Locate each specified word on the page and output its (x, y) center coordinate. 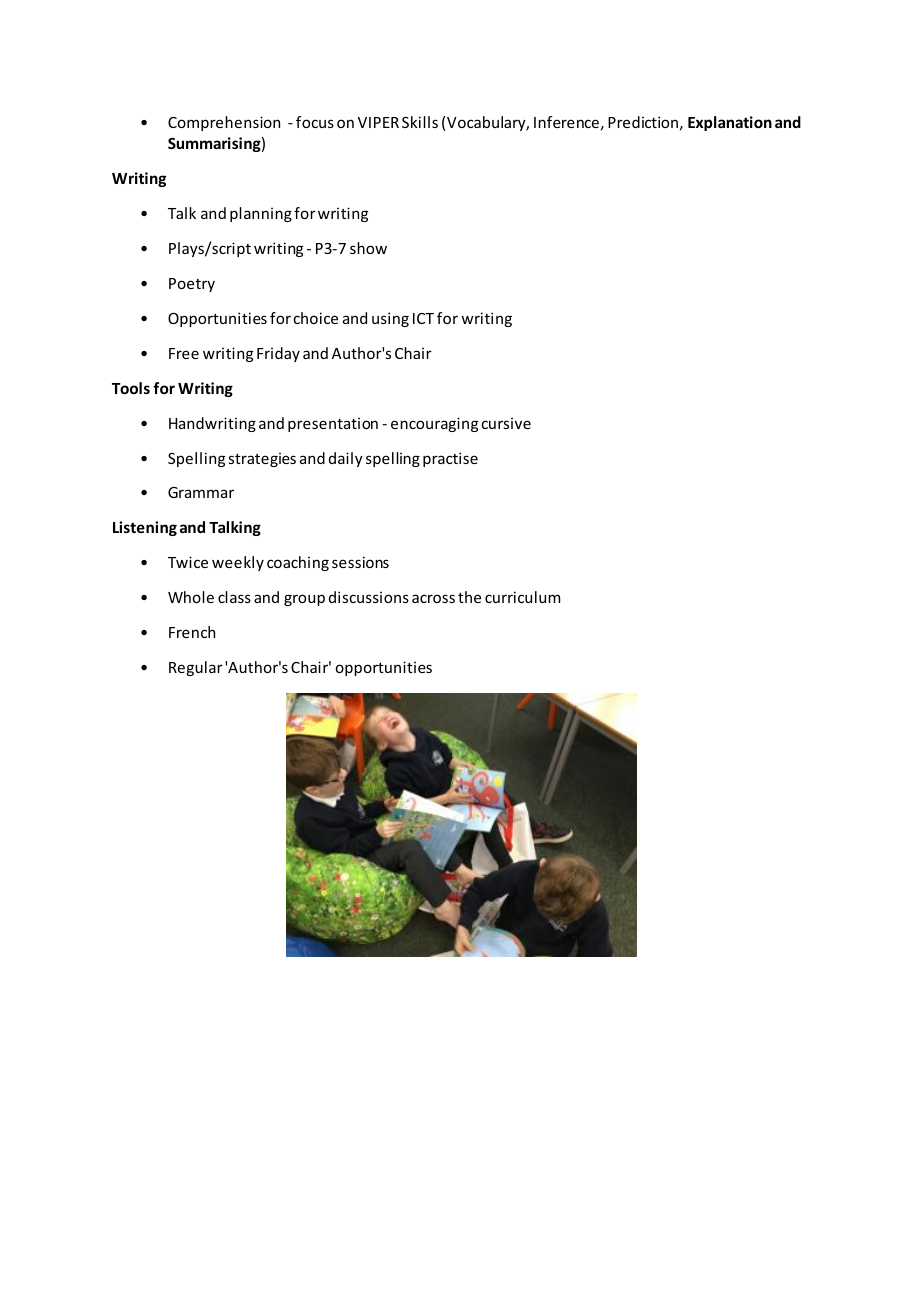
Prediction (643, 122)
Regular (196, 668)
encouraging (434, 424)
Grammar (201, 492)
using (390, 319)
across (433, 598)
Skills (420, 122)
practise (450, 459)
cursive (506, 423)
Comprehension (224, 123)
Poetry (192, 285)
